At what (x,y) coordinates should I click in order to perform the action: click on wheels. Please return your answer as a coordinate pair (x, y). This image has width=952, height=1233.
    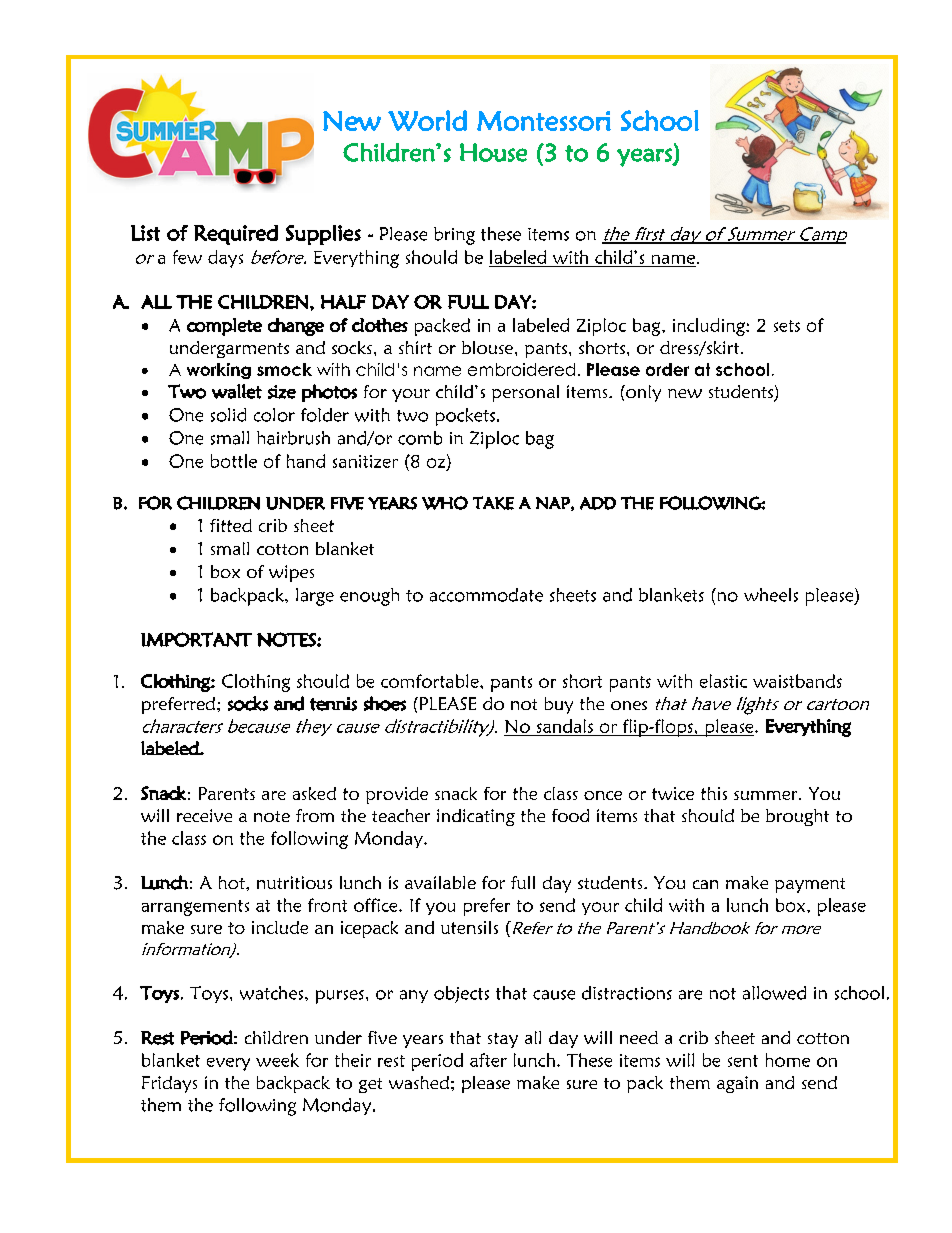
    Looking at the image, I should click on (771, 595).
